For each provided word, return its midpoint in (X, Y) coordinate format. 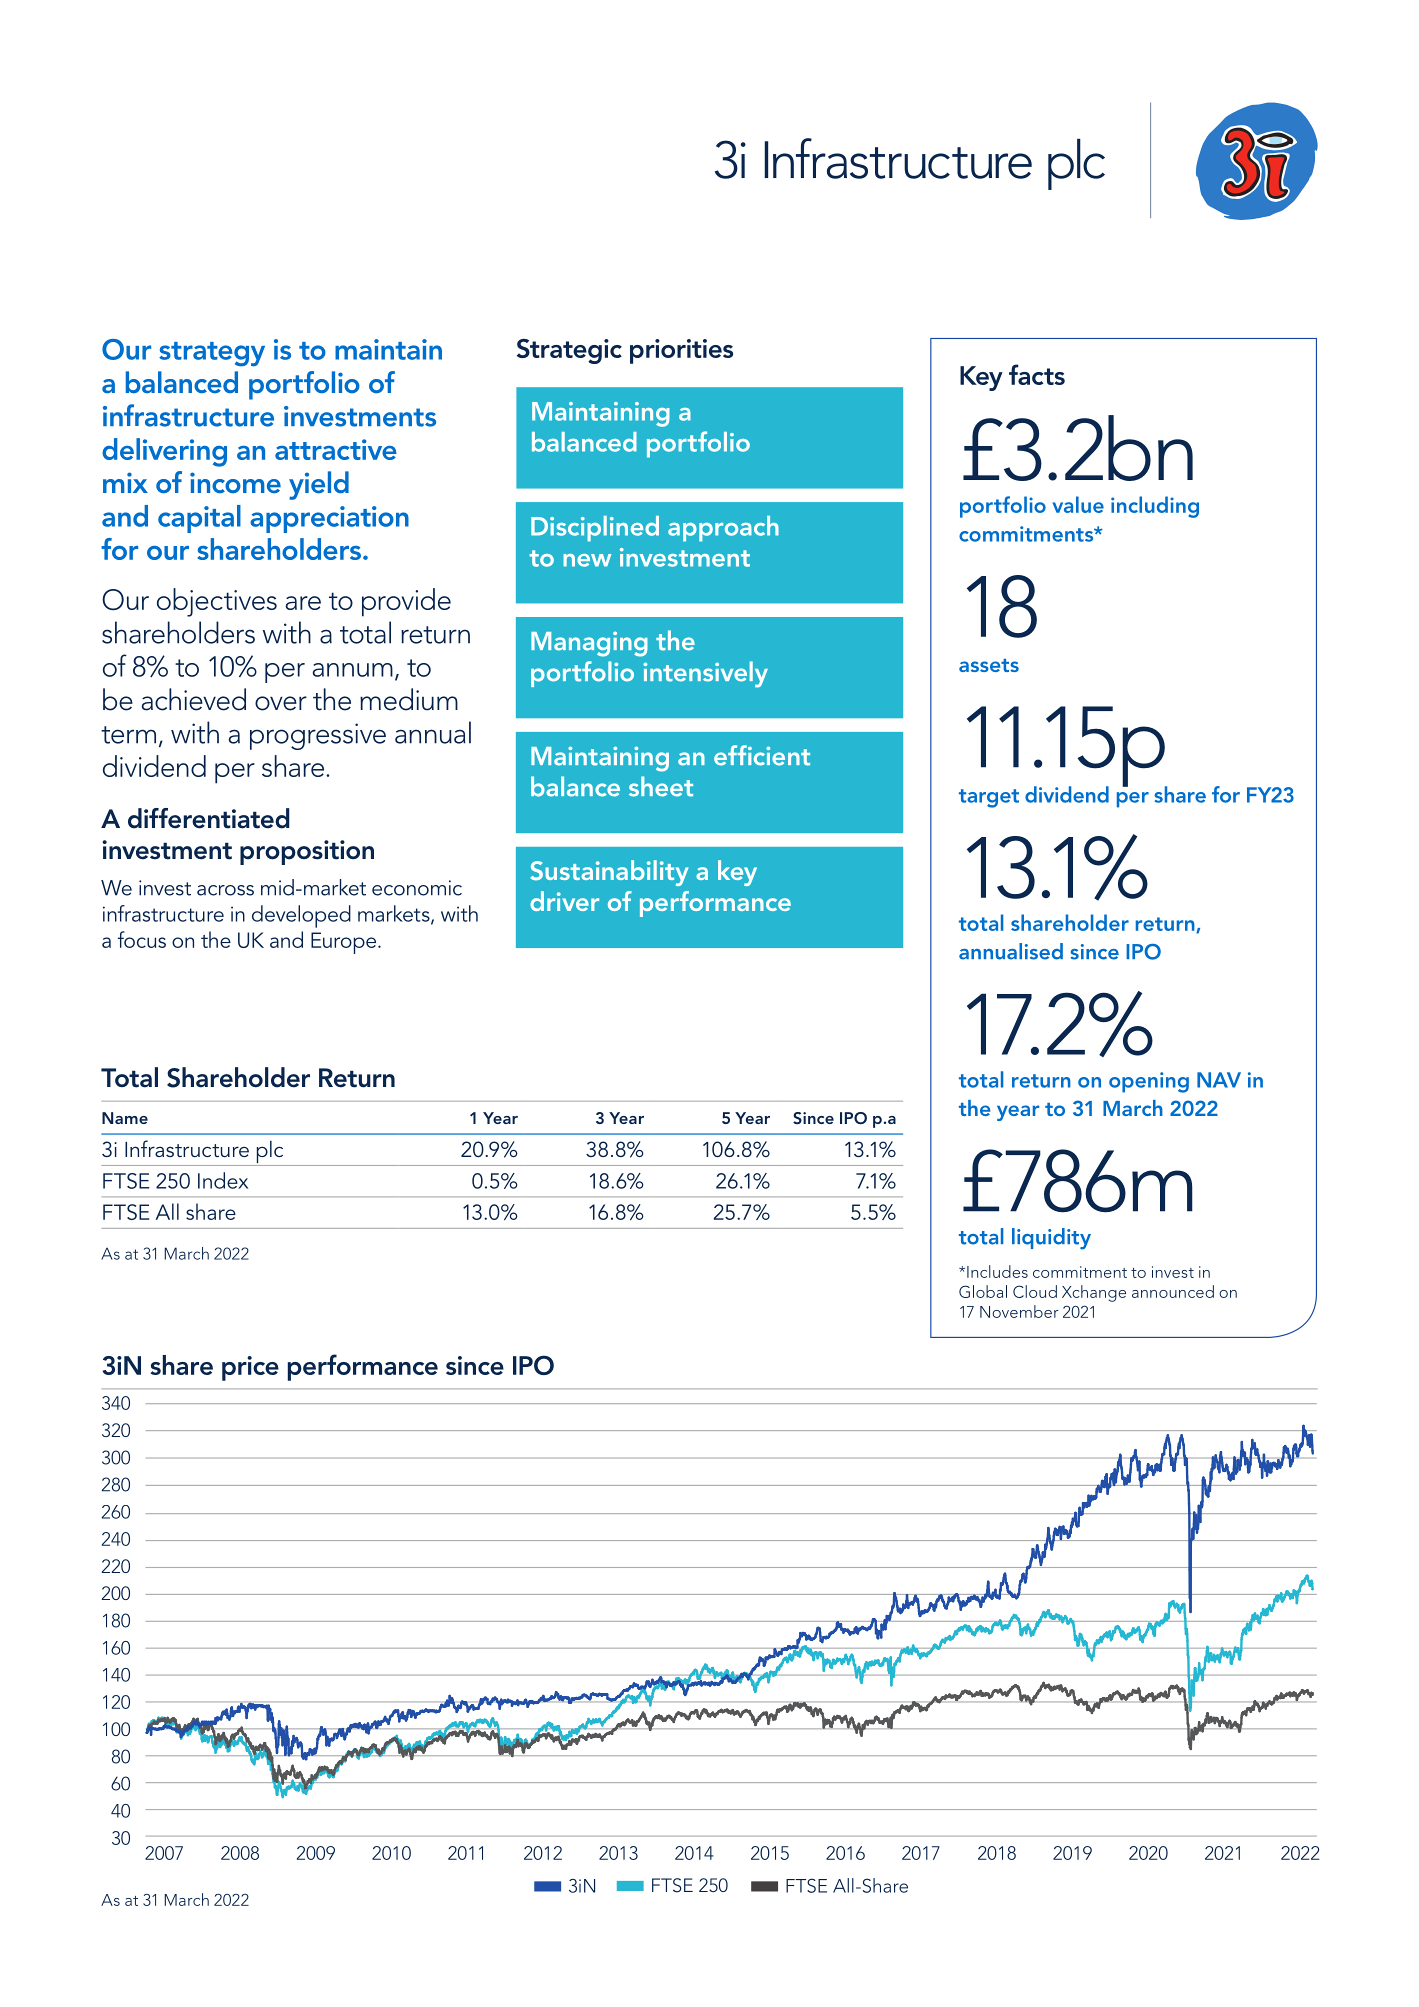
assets (989, 665)
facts (1037, 374)
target (989, 798)
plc (270, 1153)
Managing (589, 644)
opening (1149, 1082)
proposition (307, 852)
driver (564, 901)
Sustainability (609, 873)
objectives (217, 602)
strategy (212, 354)
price (250, 1368)
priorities (681, 351)
